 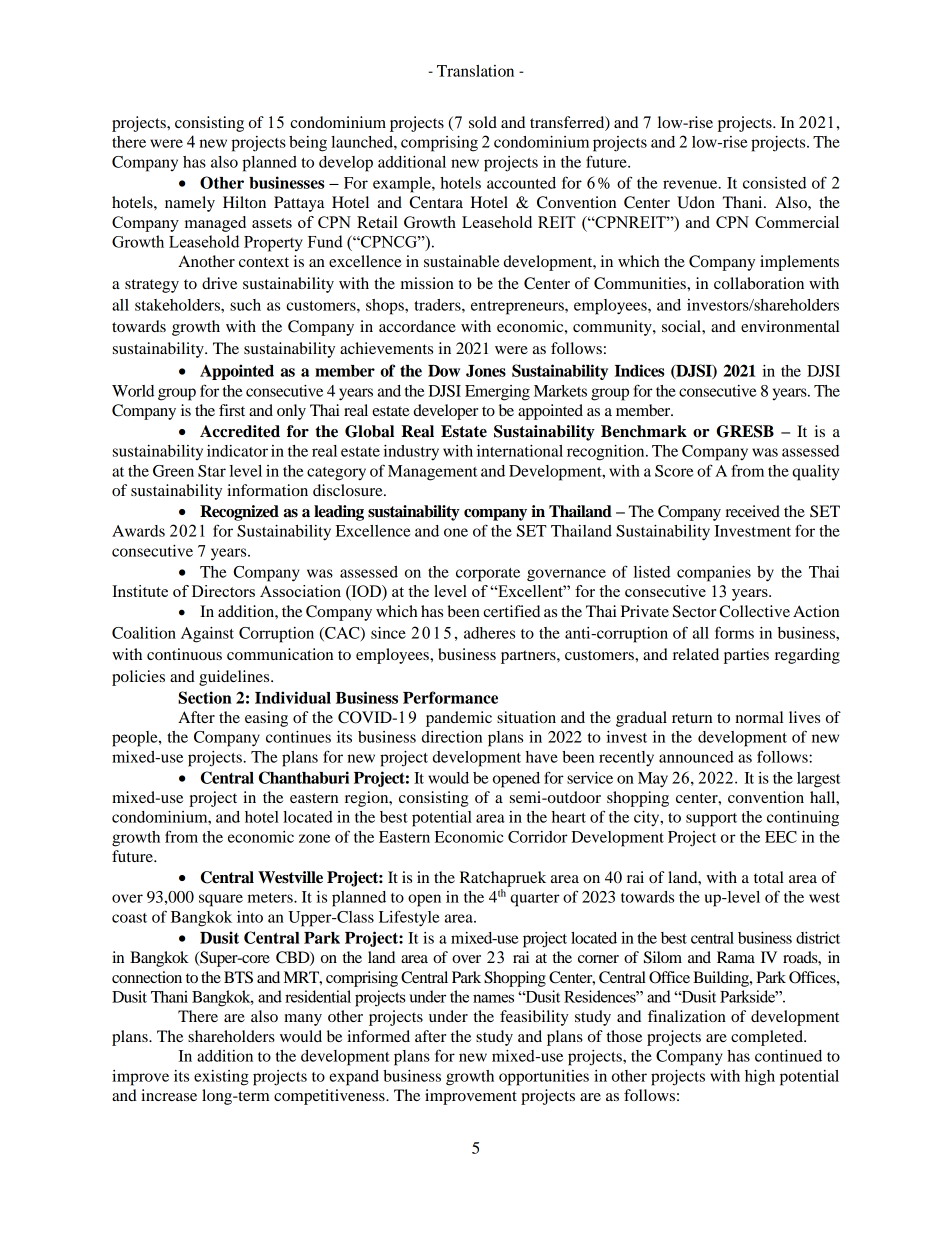 I want to click on existing, so click(x=221, y=1078).
